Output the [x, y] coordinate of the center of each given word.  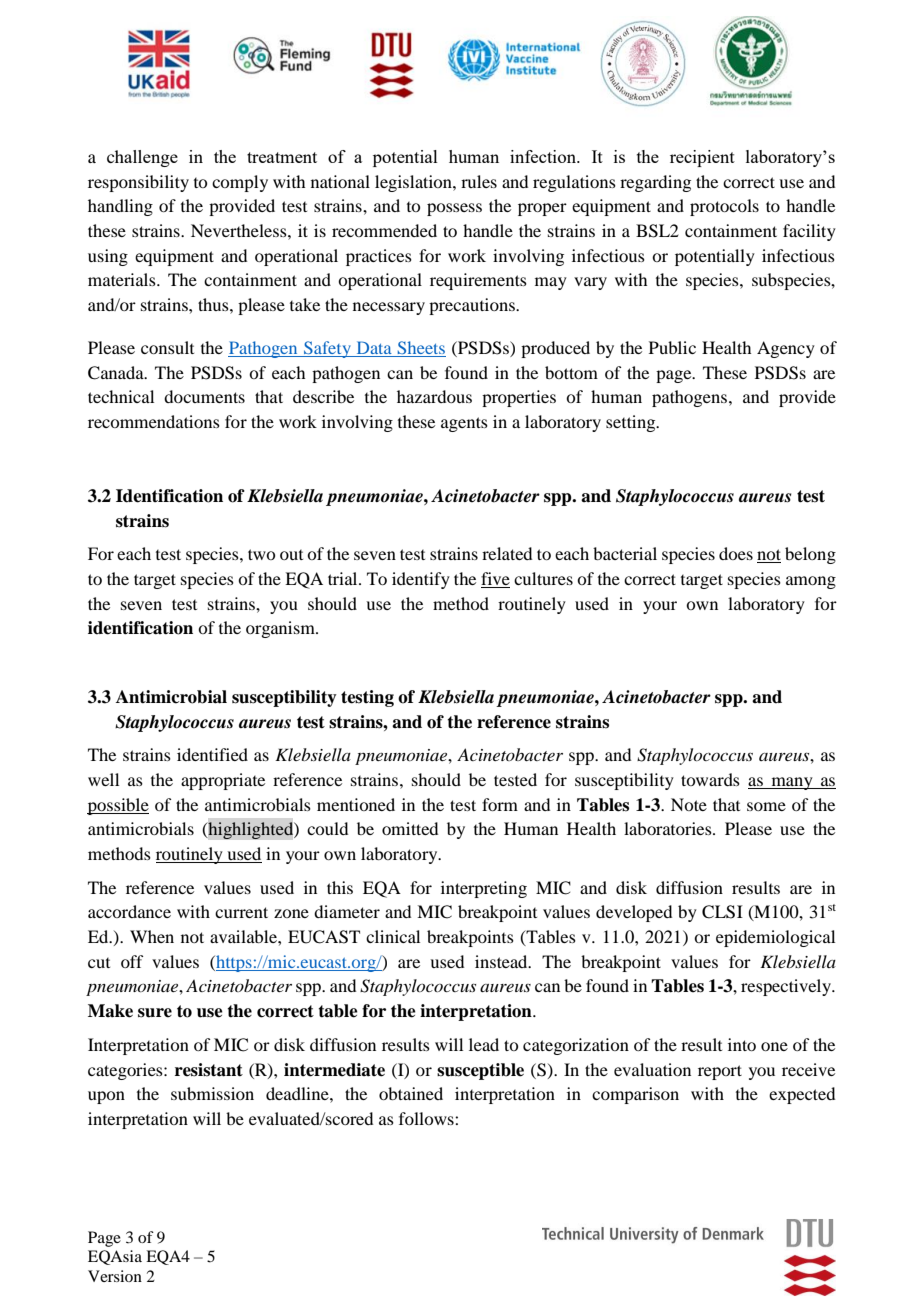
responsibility [138, 183]
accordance [129, 911]
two [261, 554]
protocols [724, 207]
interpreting [484, 889]
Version [115, 1276]
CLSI [722, 912]
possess [454, 209]
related [507, 553]
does [736, 553]
